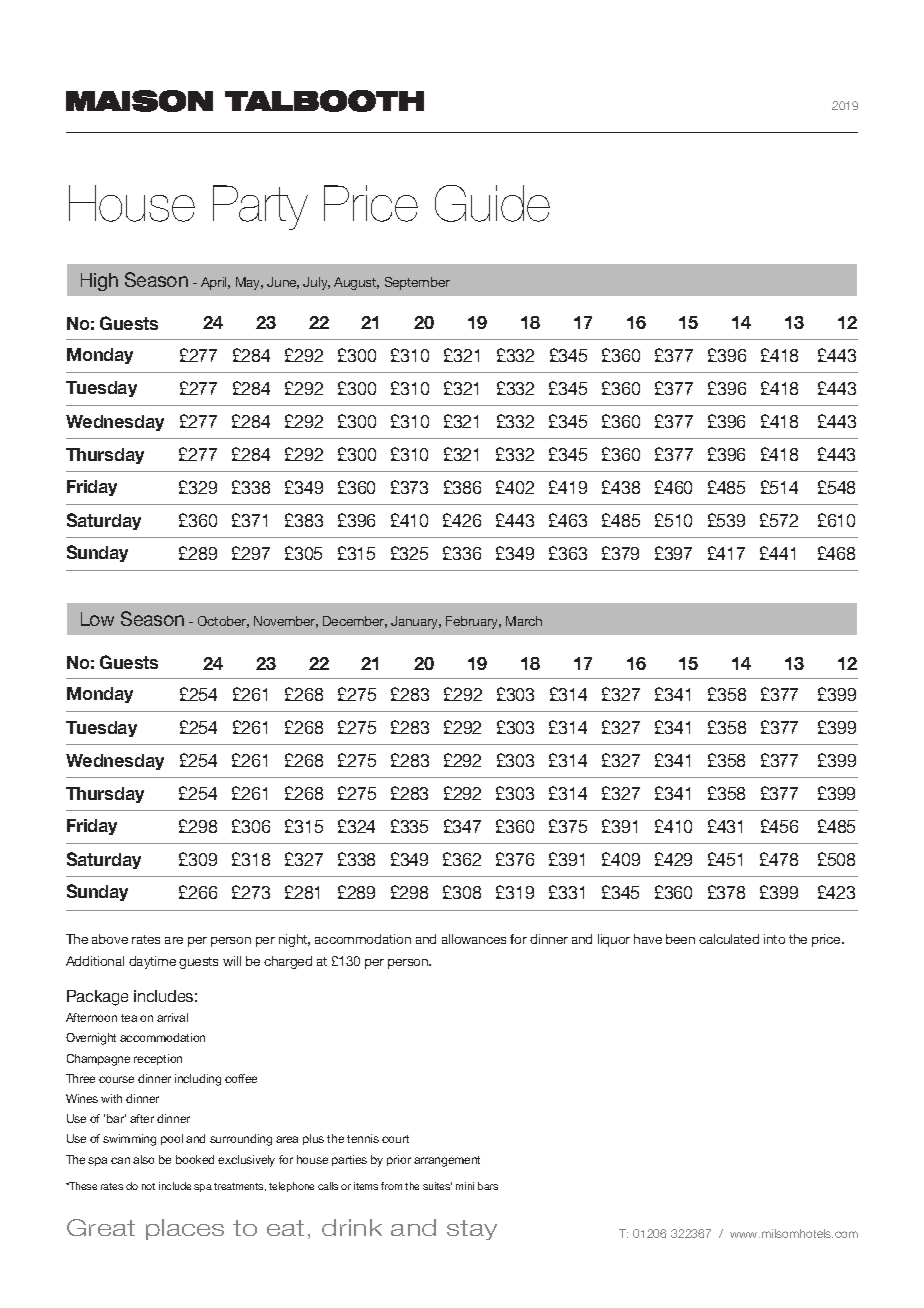  Describe the element at coordinates (488, 1186) in the screenshot. I see `bars` at that location.
